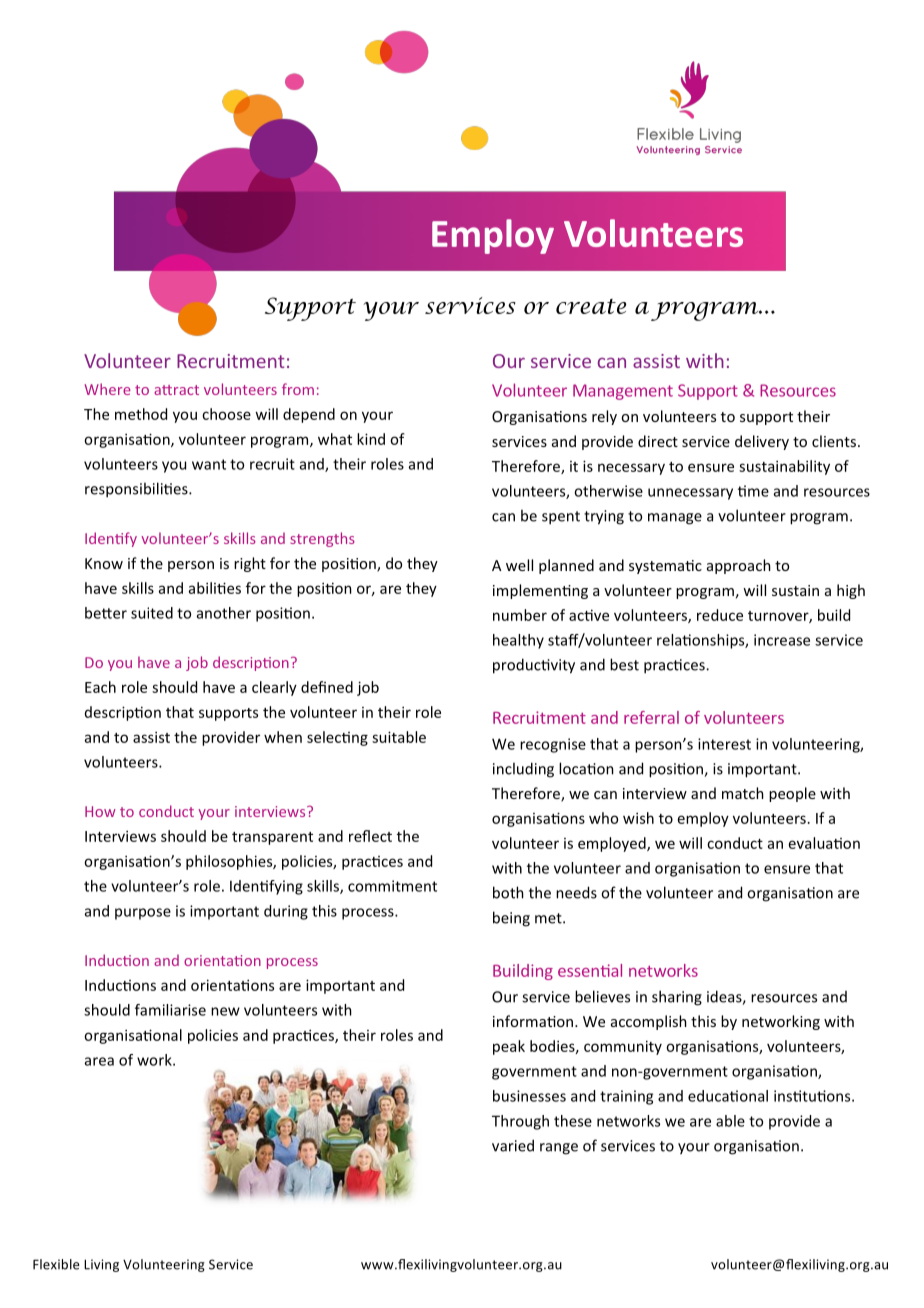 The image size is (924, 1308). What do you see at coordinates (782, 640) in the document?
I see `increase` at bounding box center [782, 640].
